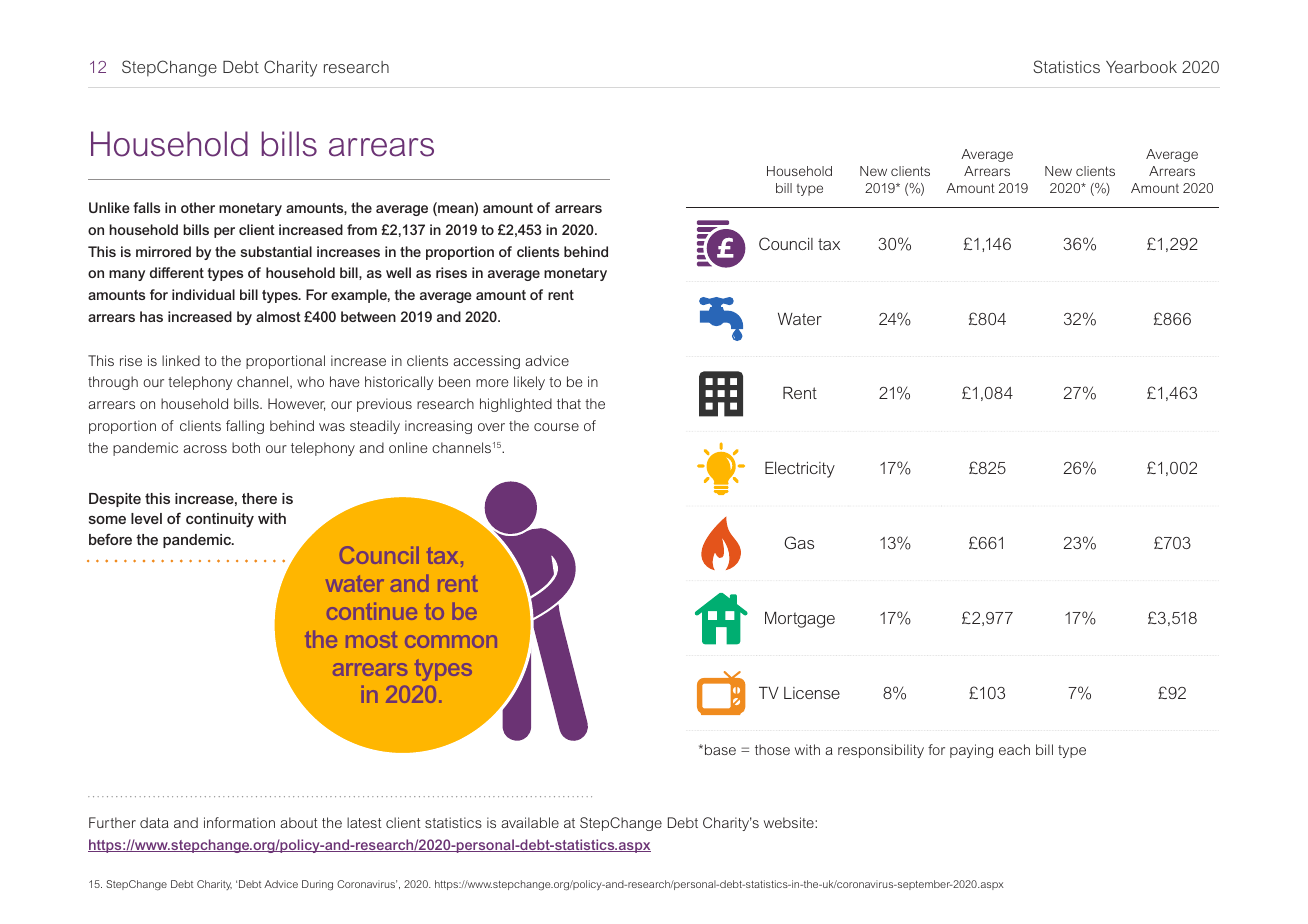 Image resolution: width=1308 pixels, height=924 pixels. Describe the element at coordinates (800, 470) in the screenshot. I see `Electricity` at that location.
